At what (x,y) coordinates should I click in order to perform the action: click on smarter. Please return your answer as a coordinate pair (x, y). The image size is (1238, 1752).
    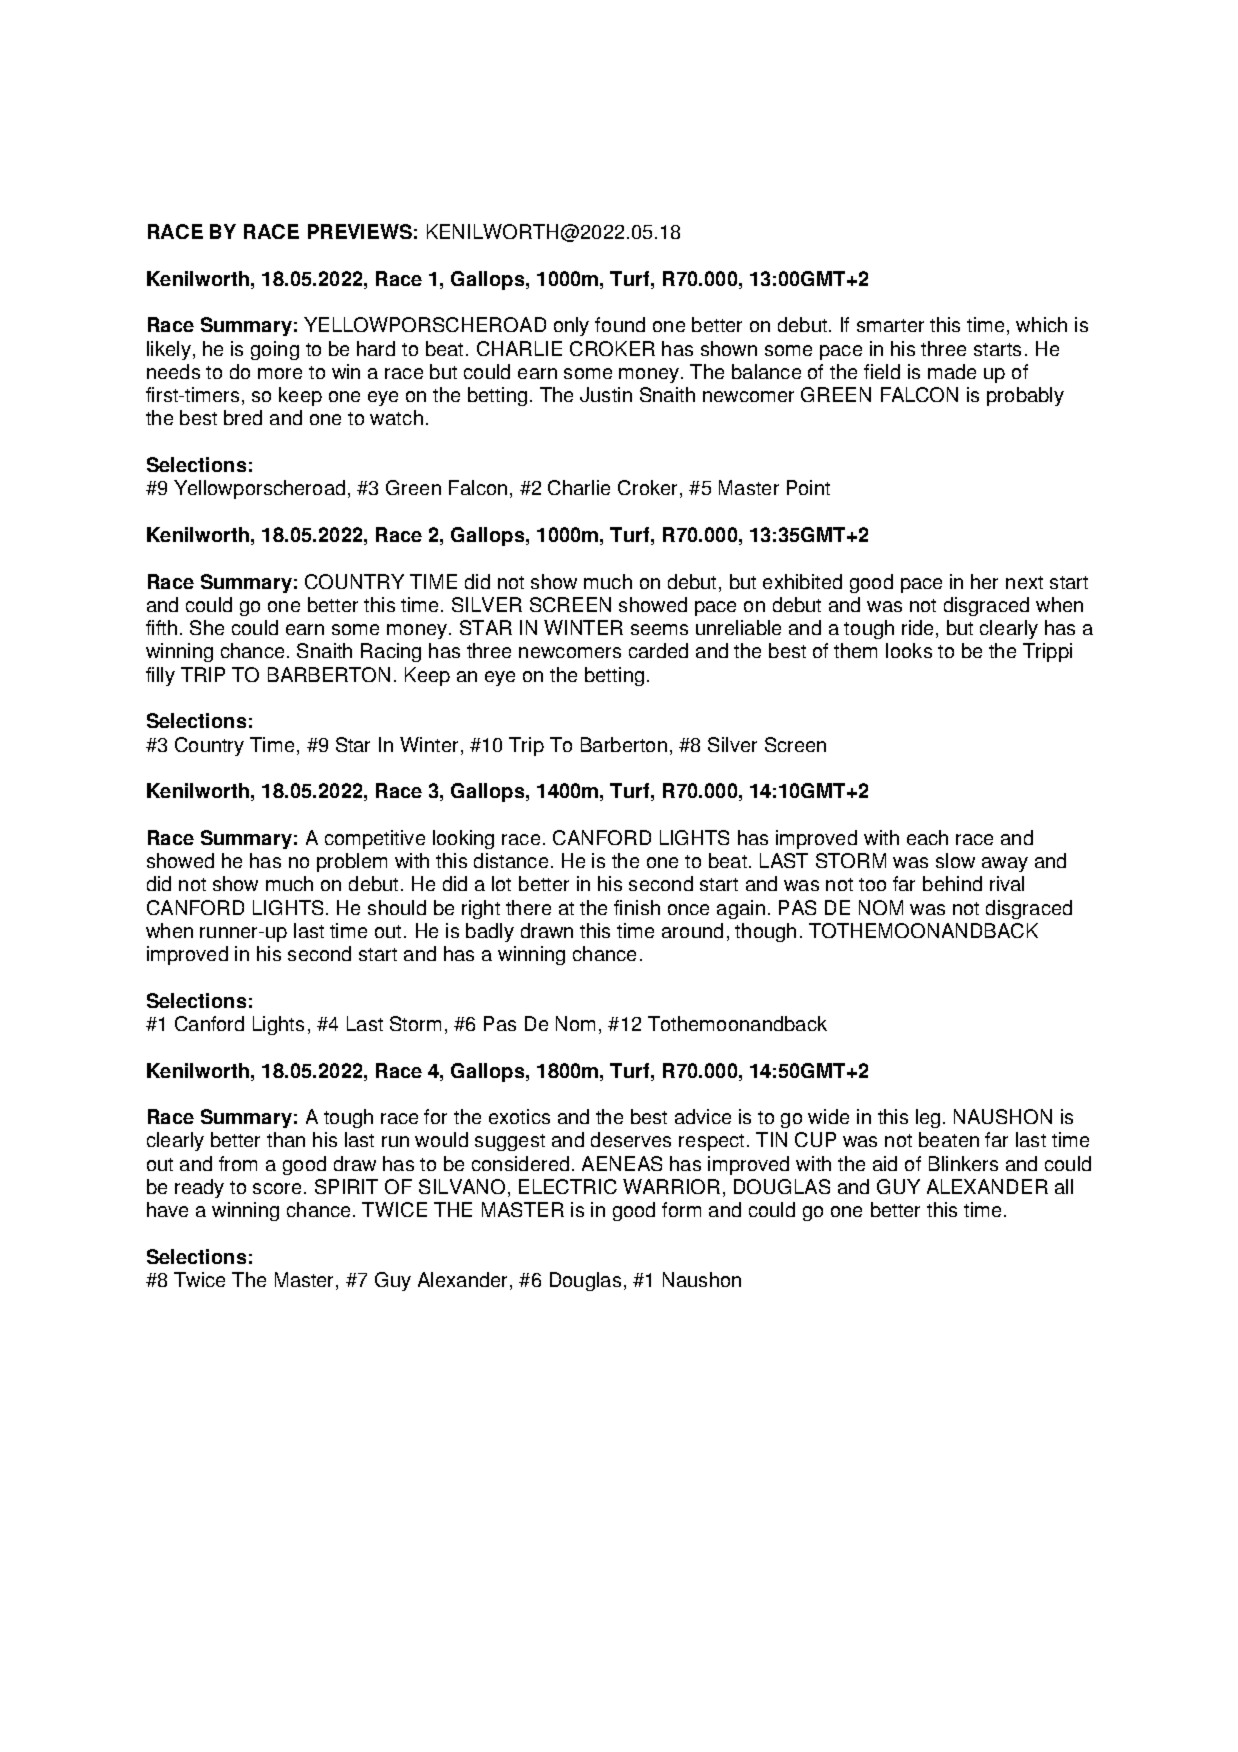
    Looking at the image, I should click on (890, 325).
